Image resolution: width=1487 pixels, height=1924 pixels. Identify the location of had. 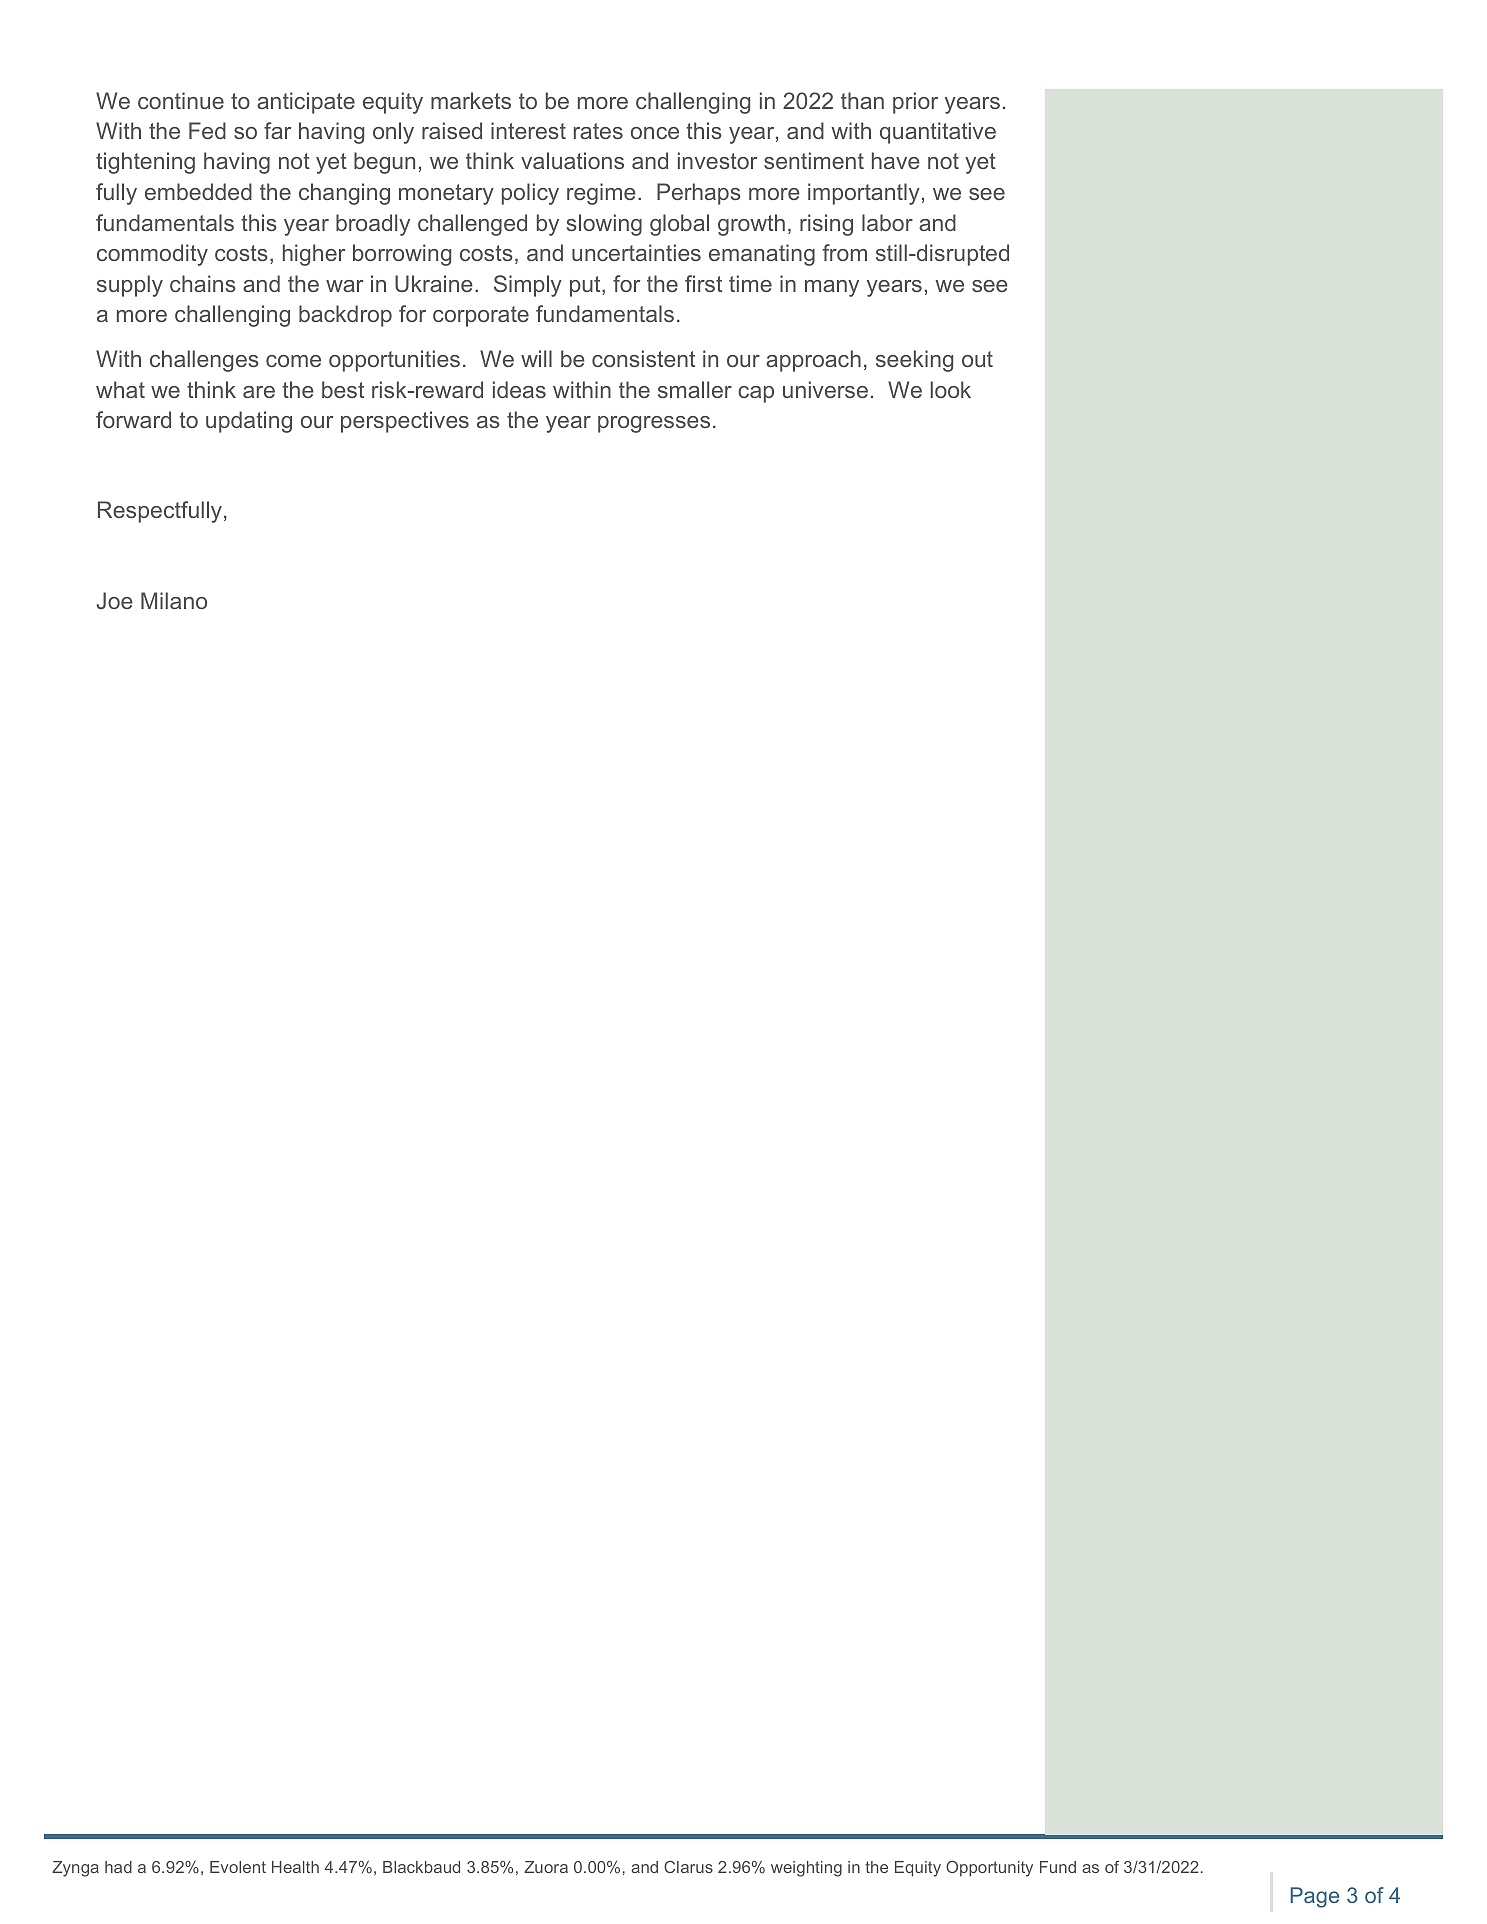
(118, 1867).
